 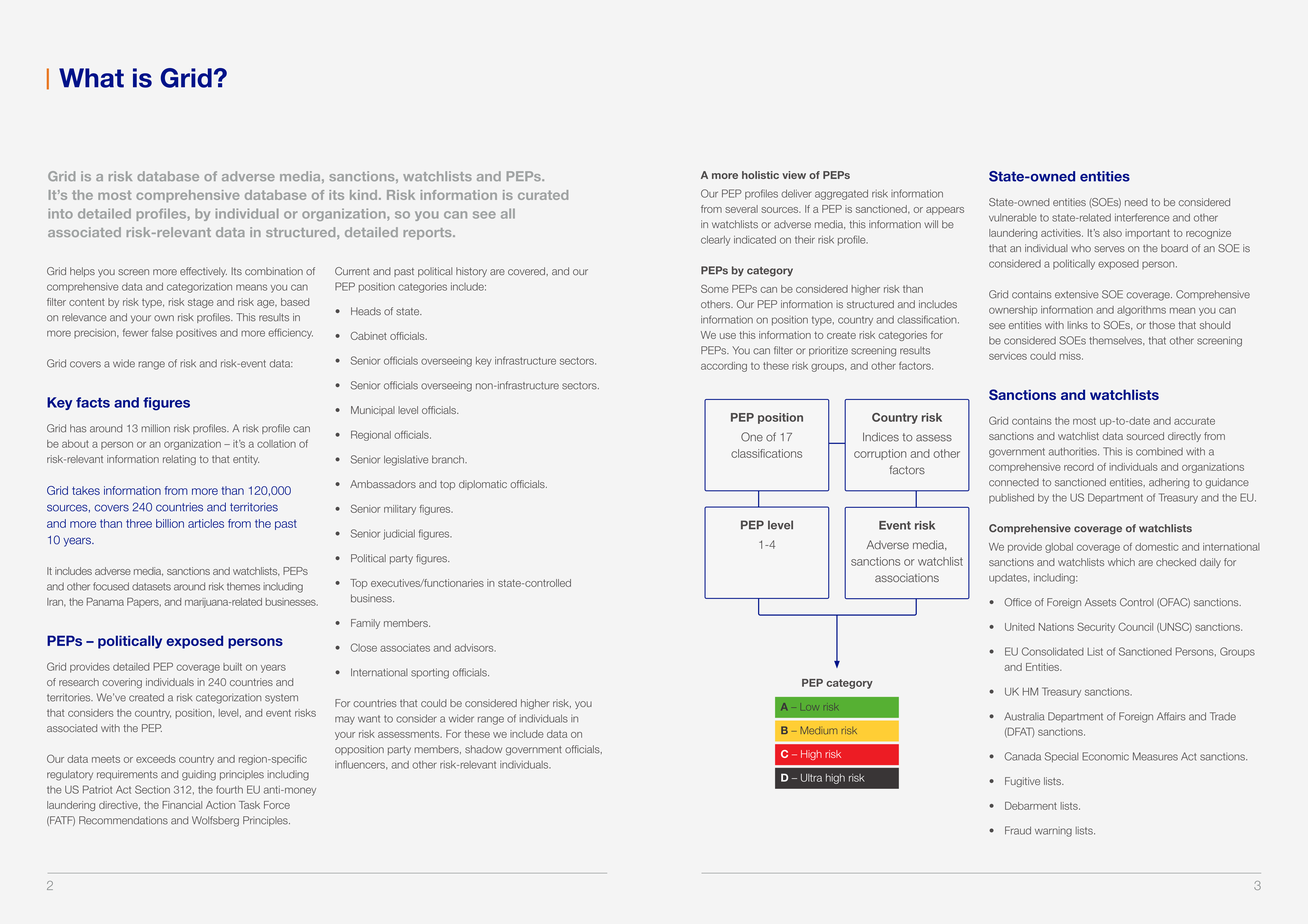 I want to click on view, so click(x=794, y=175).
